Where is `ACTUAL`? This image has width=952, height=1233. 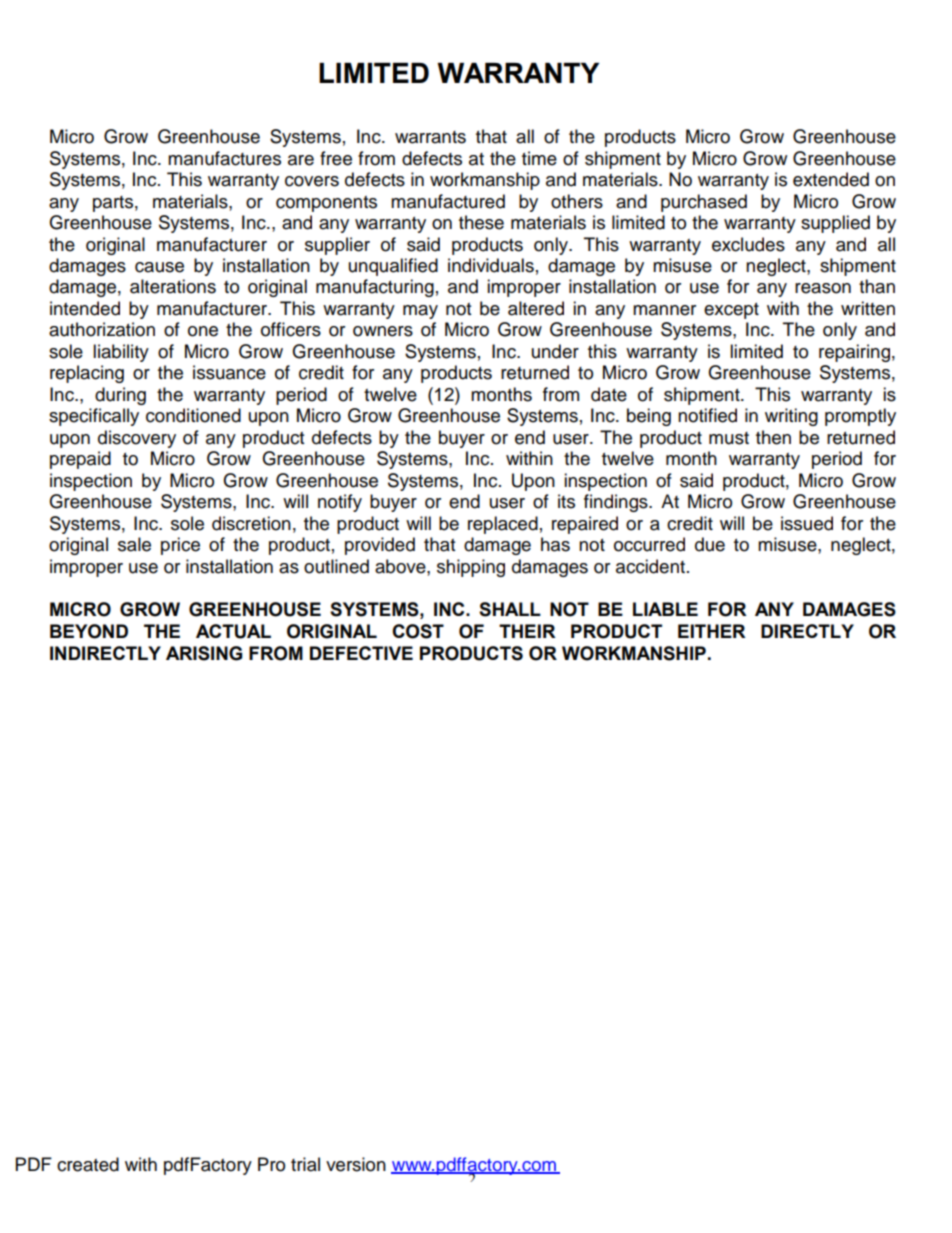 ACTUAL is located at coordinates (233, 631).
